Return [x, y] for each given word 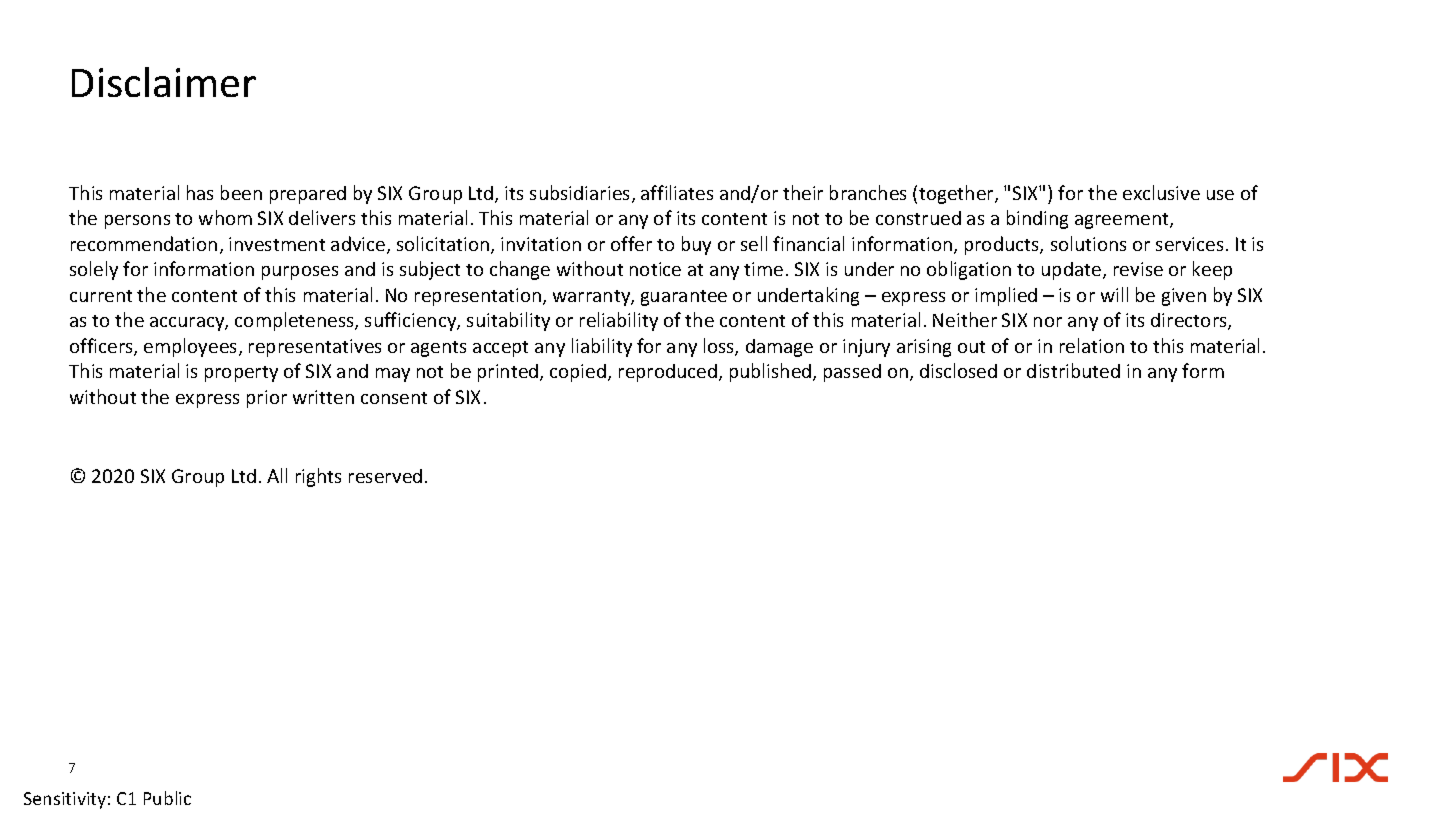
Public [167, 798]
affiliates [677, 192]
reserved [385, 476]
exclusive [1161, 192]
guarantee [684, 298]
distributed [1073, 370]
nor [1048, 322]
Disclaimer [164, 82]
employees [192, 347]
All [277, 475]
